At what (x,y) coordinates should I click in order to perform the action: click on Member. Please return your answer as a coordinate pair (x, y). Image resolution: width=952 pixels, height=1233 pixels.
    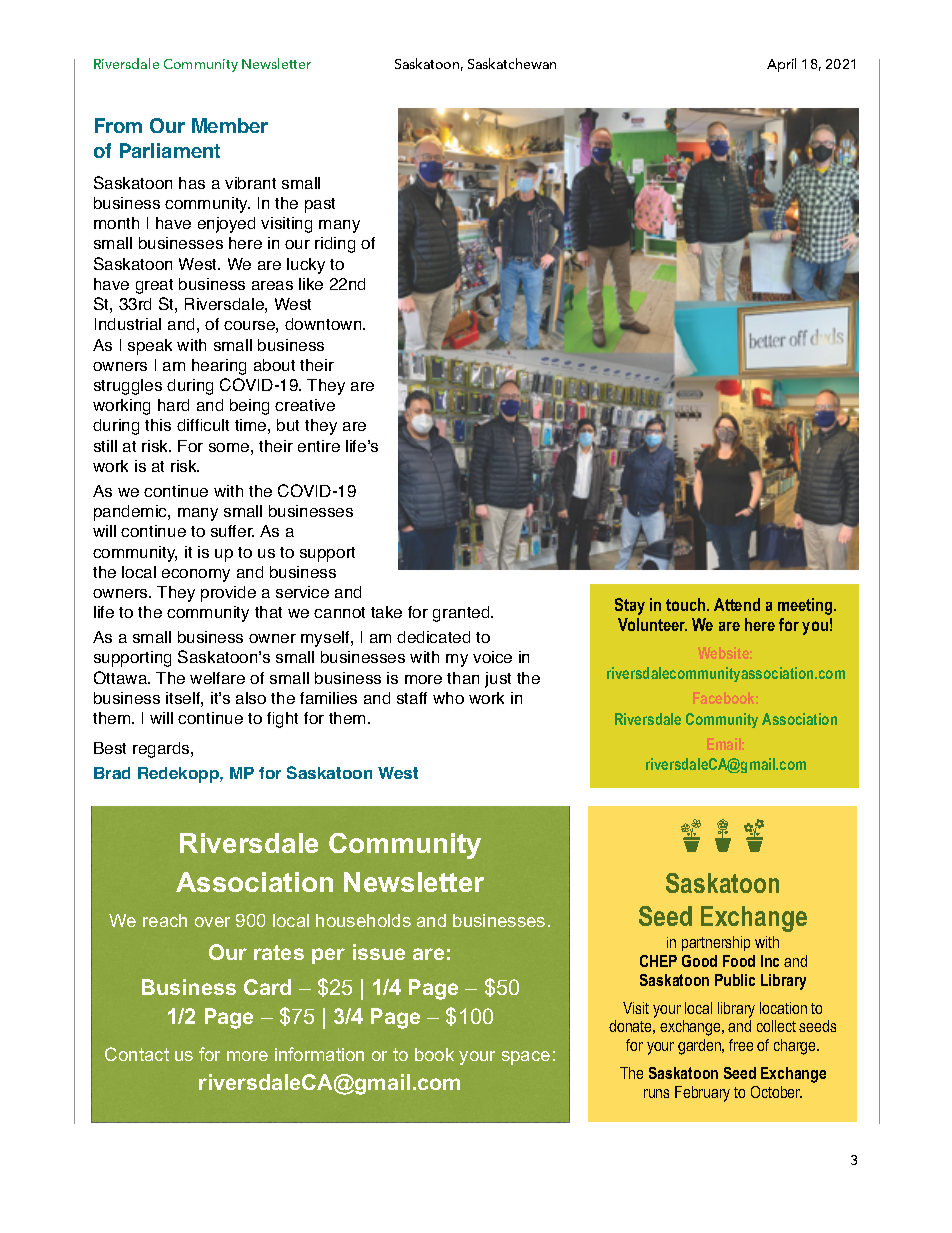
    Looking at the image, I should click on (230, 125).
